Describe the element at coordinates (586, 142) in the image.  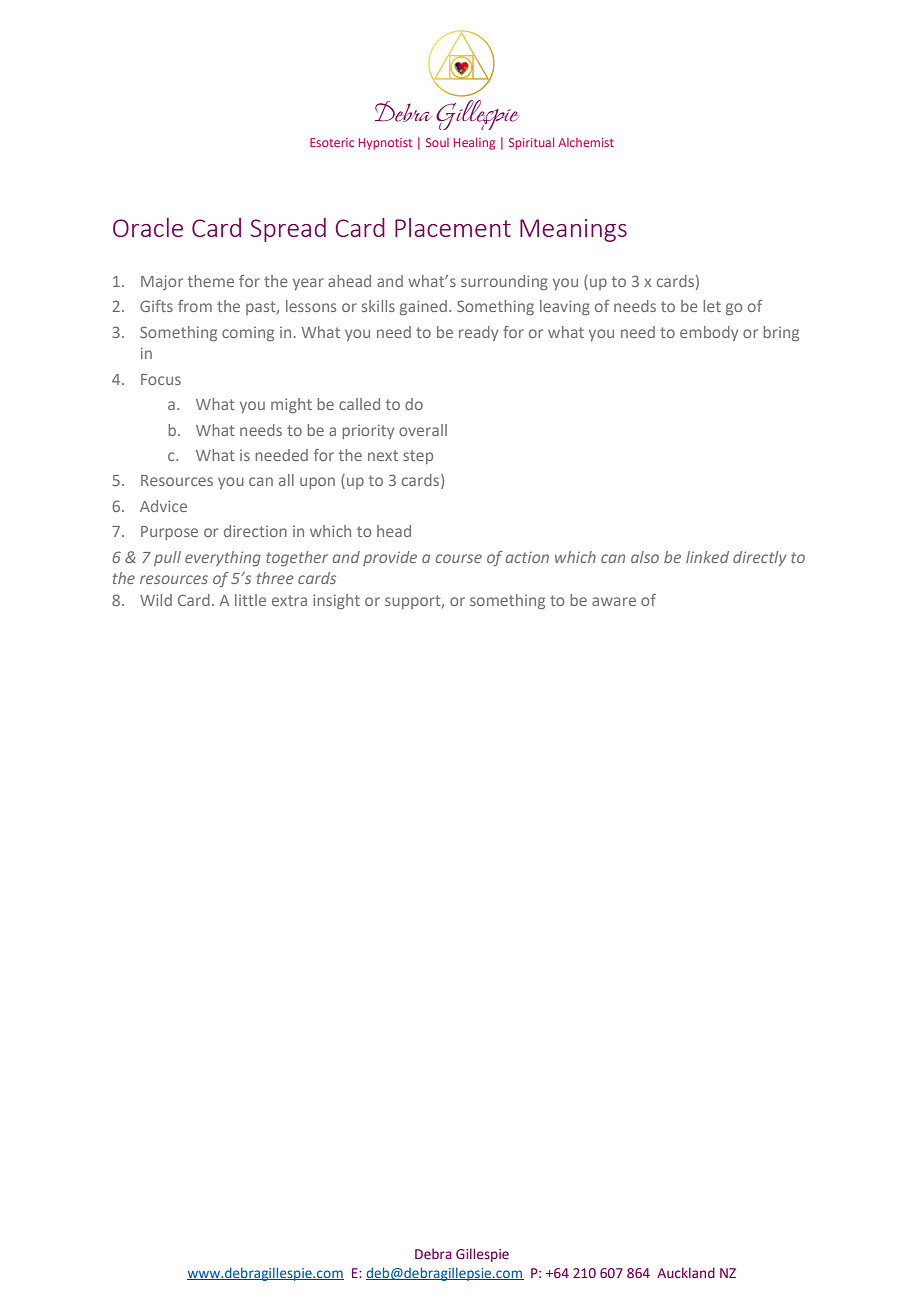
I see `Alchemist` at that location.
